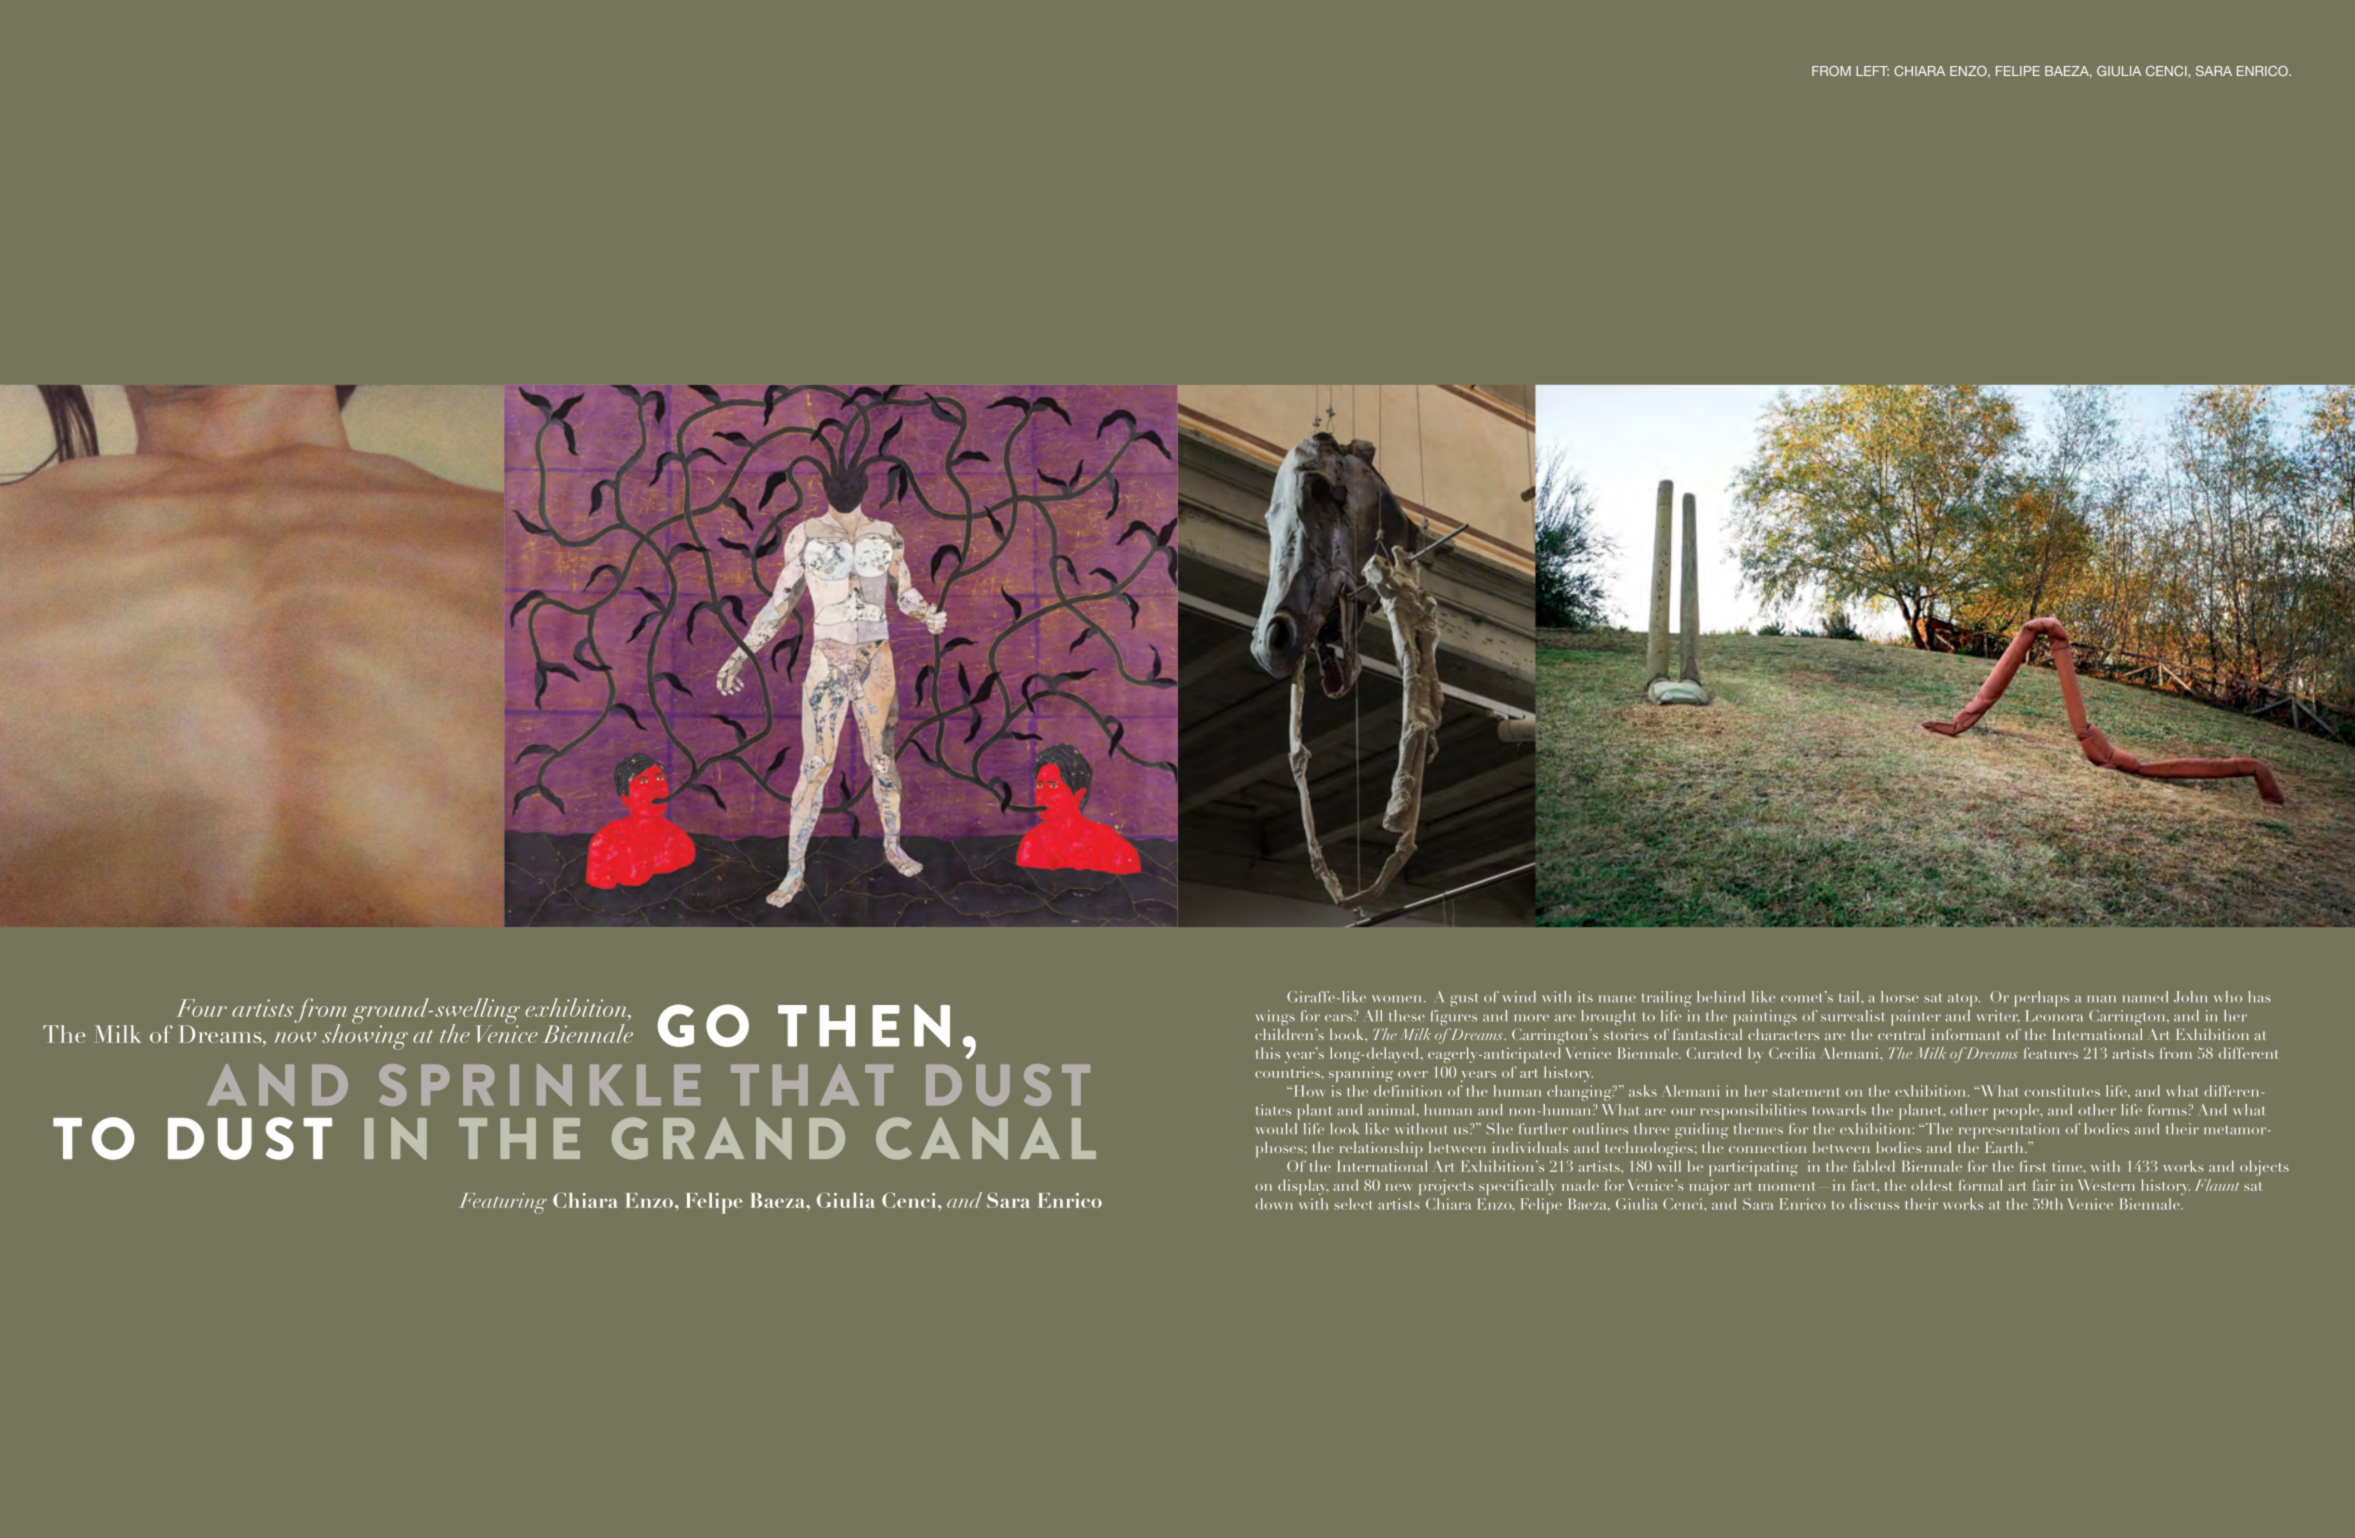  I want to click on display, so click(1303, 1187).
